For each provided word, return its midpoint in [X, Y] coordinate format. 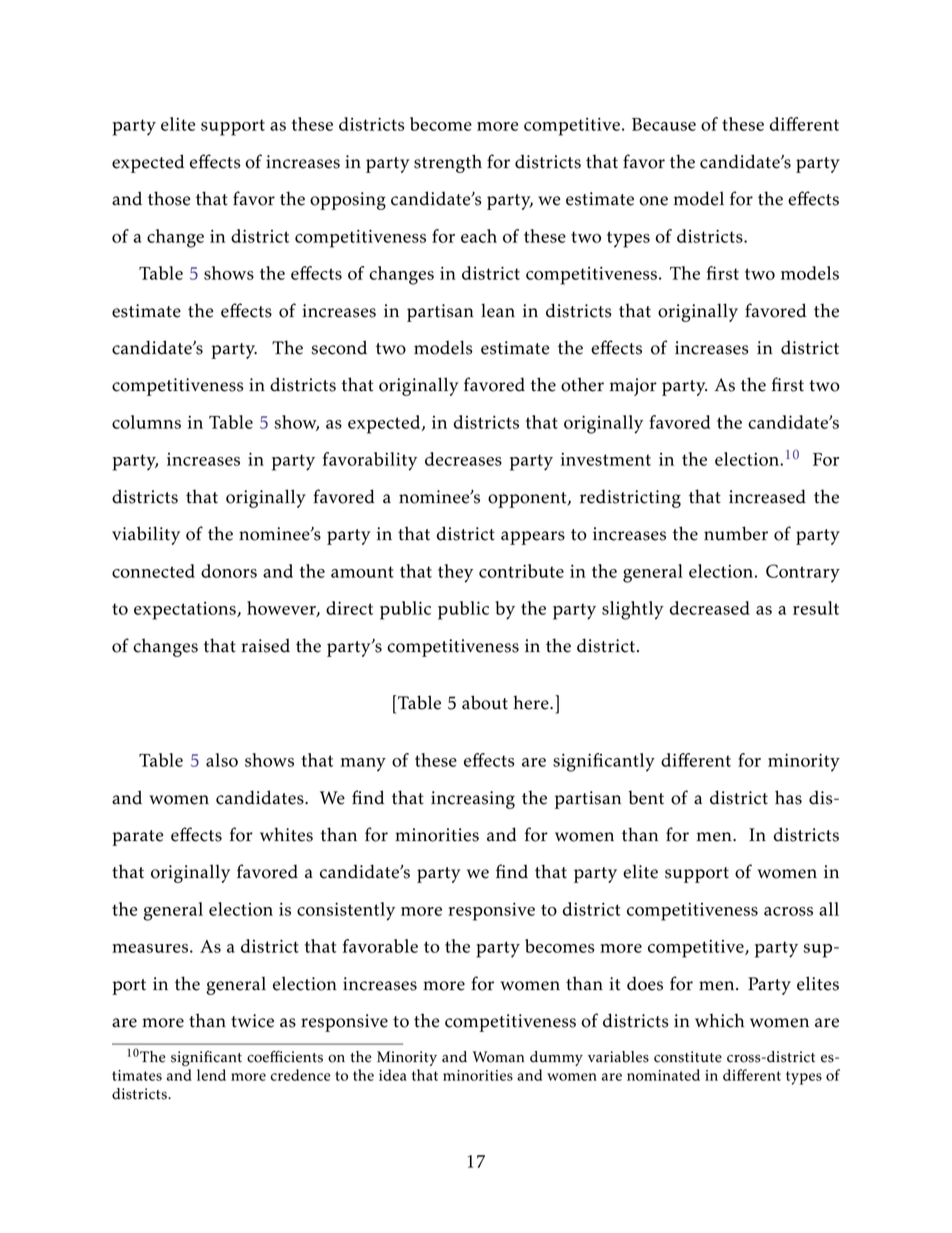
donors [229, 571]
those [169, 198]
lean [498, 310]
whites [286, 834]
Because [664, 124]
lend [211, 1075]
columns [146, 422]
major [633, 387]
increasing [473, 800]
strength [448, 163]
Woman [498, 1057]
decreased [710, 608]
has [788, 797]
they [455, 573]
